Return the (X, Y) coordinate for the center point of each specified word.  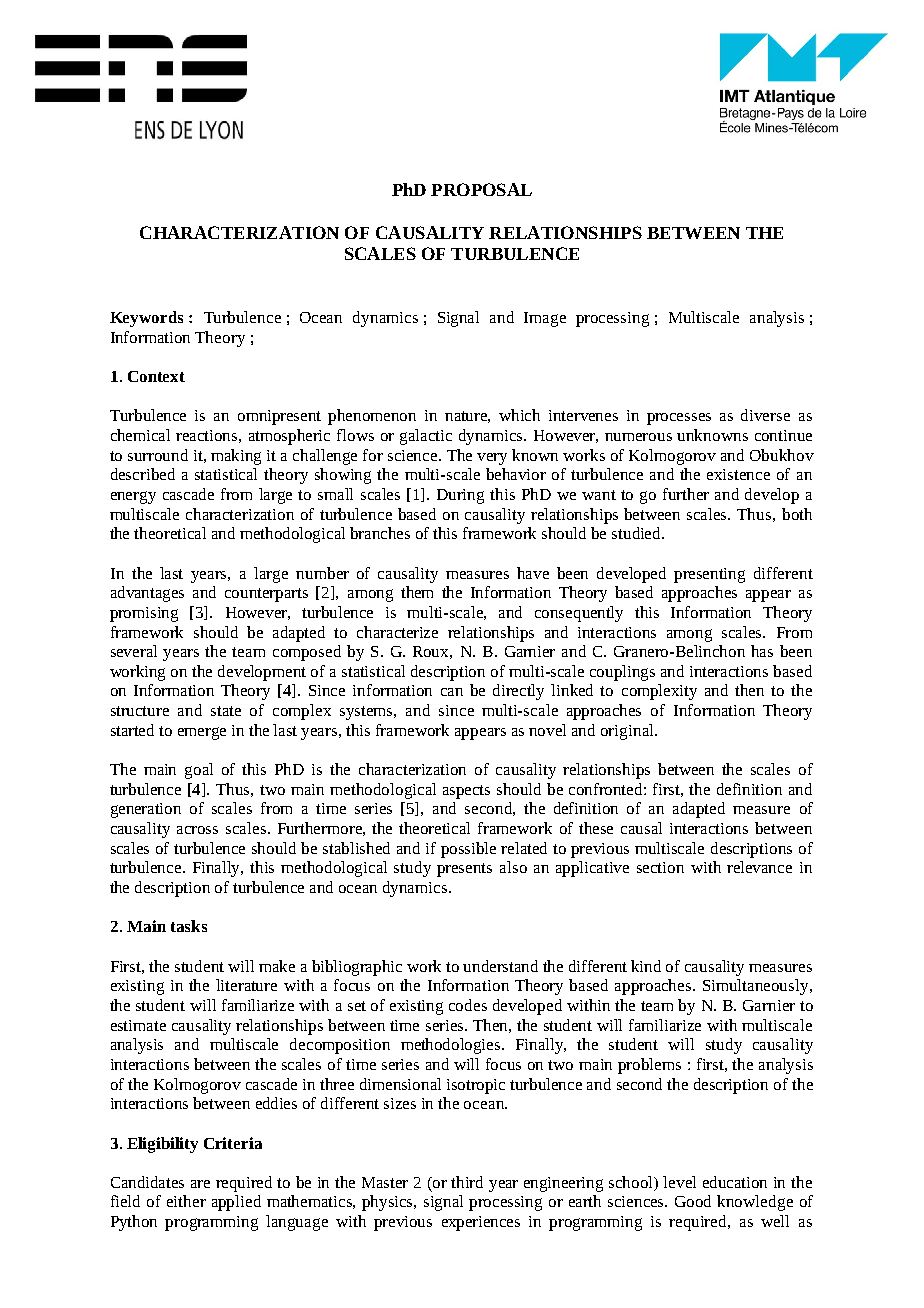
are (200, 1184)
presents (464, 870)
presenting (709, 575)
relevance (759, 867)
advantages (147, 594)
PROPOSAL (481, 189)
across (197, 830)
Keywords (146, 319)
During (460, 496)
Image (545, 319)
